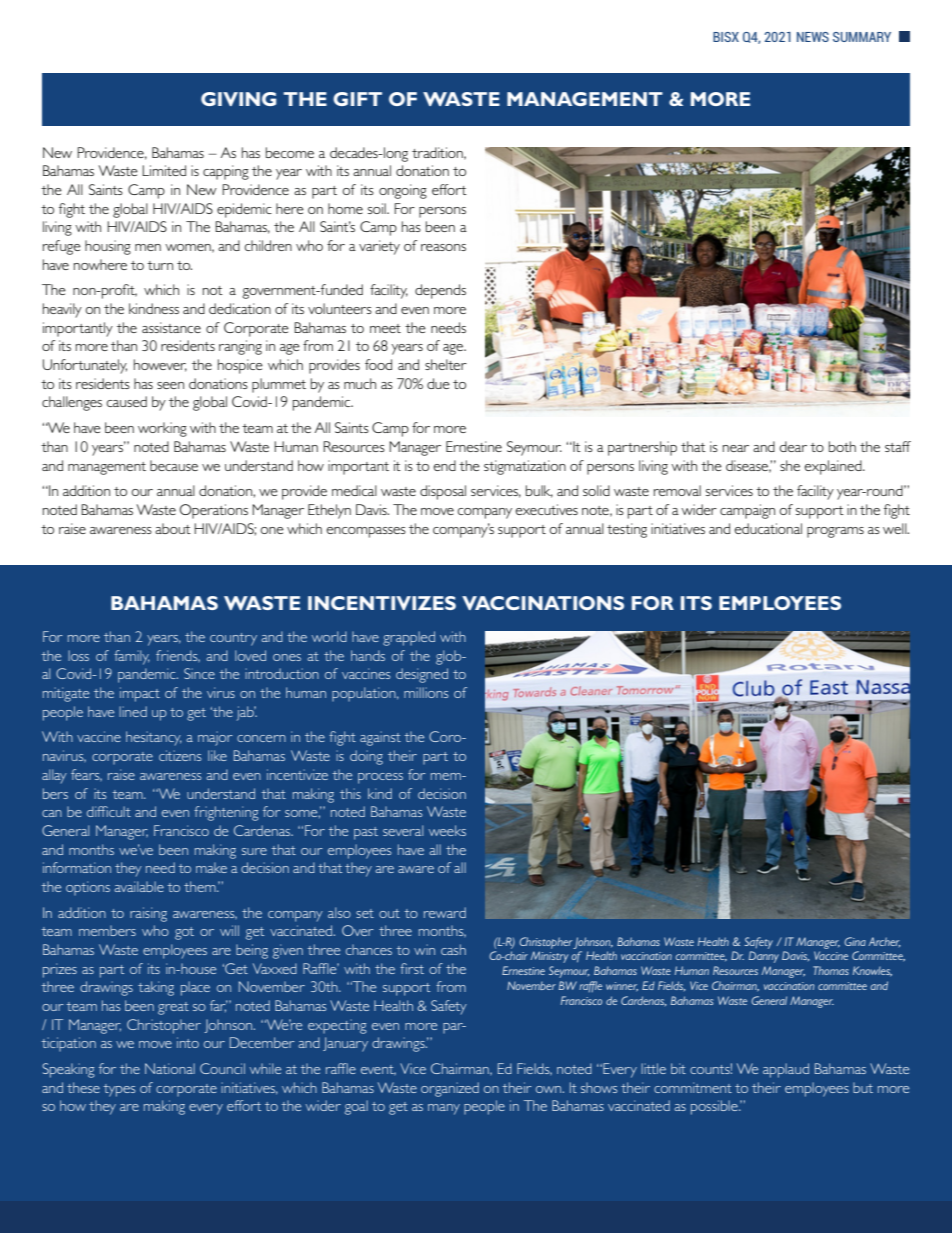 Image resolution: width=952 pixels, height=1233 pixels. Describe the element at coordinates (357, 99) in the page. I see `GIFT` at that location.
